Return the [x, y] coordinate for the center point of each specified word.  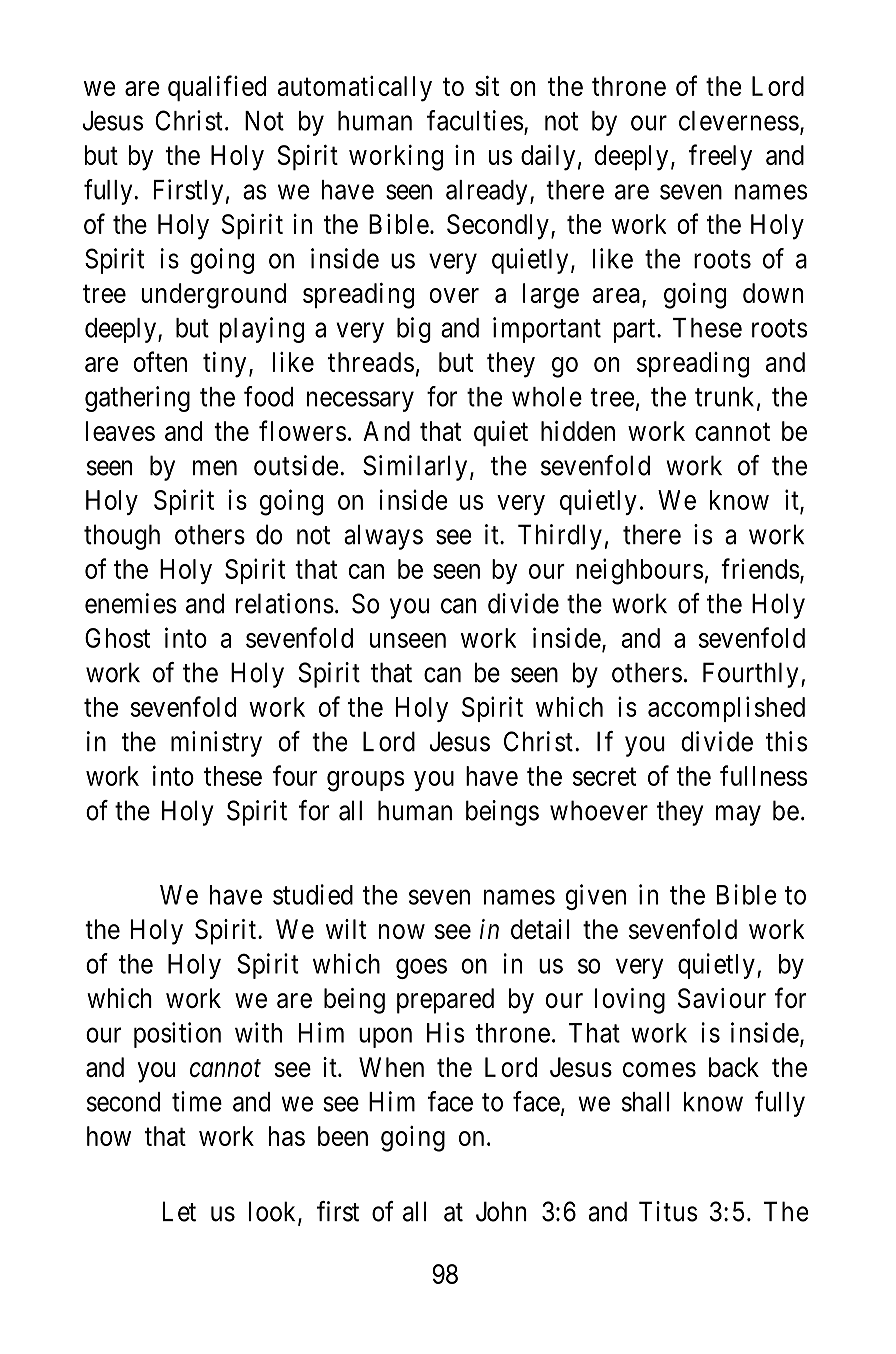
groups [365, 781]
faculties [475, 120]
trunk [724, 397]
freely [720, 157]
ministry [216, 744]
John [501, 1211]
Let [179, 1211]
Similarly [415, 468]
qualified [217, 88]
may [738, 815]
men [215, 468]
